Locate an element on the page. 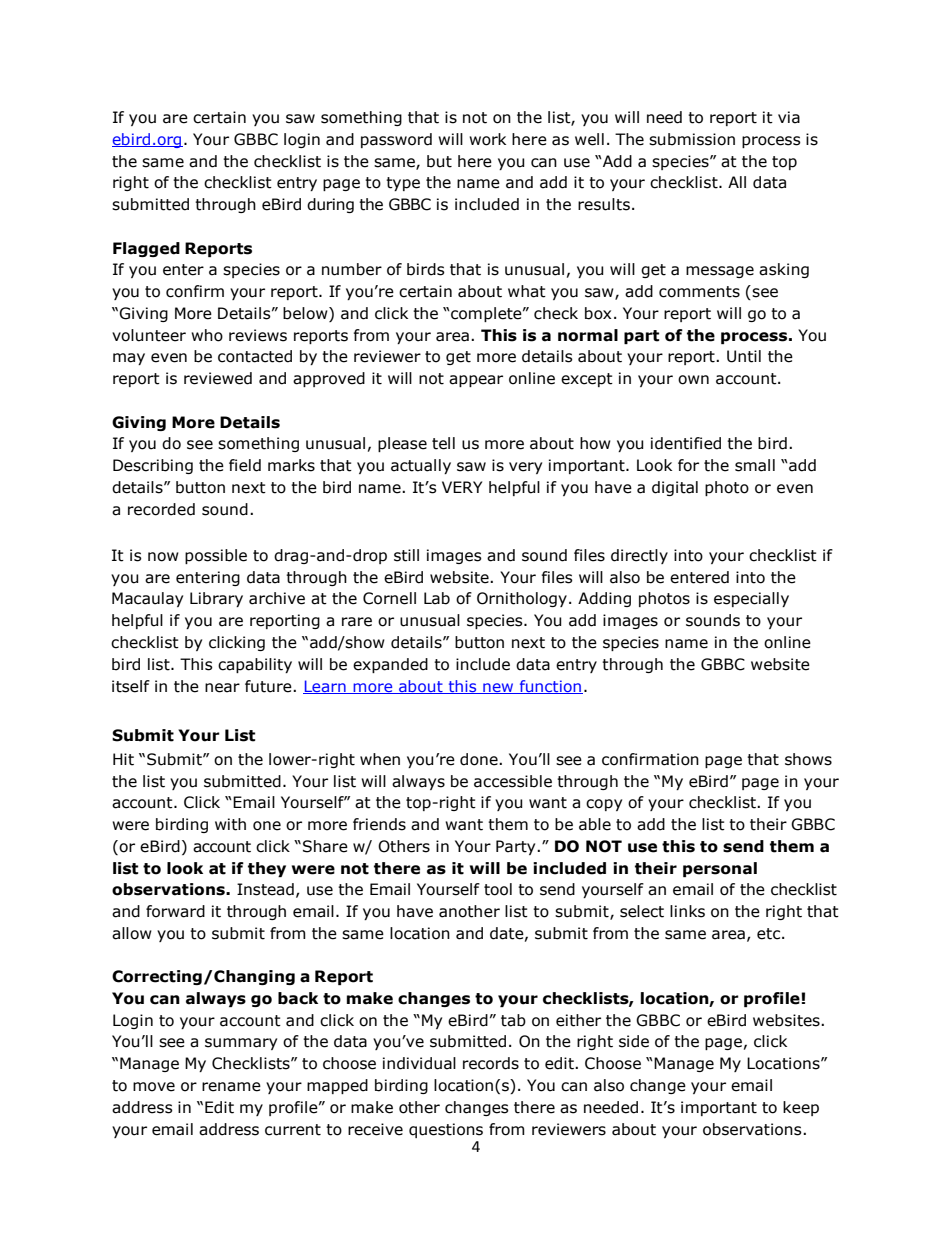 The width and height of the image is (952, 1233). work is located at coordinates (487, 139).
